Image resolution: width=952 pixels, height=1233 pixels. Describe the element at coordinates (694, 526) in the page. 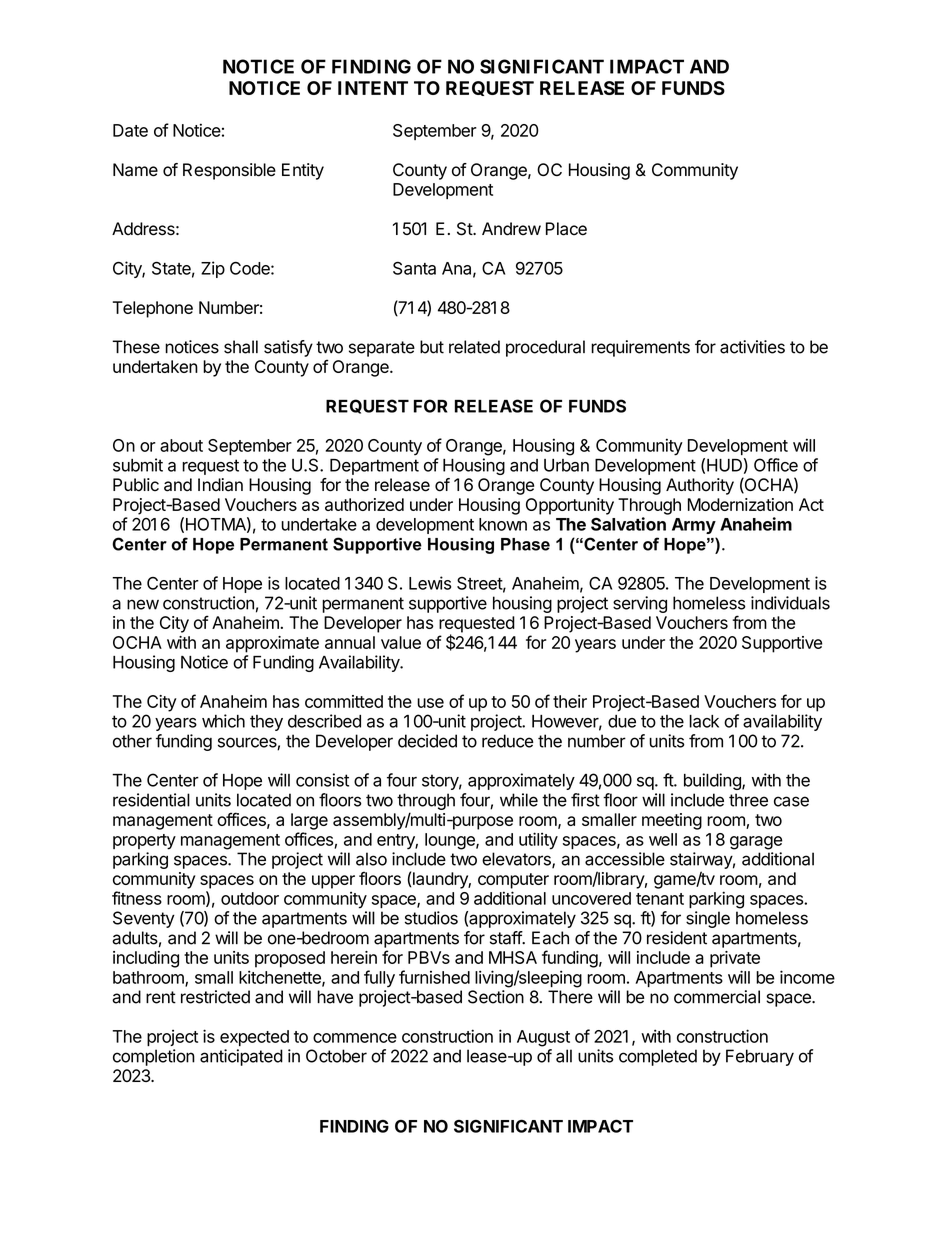

I see `Army` at that location.
